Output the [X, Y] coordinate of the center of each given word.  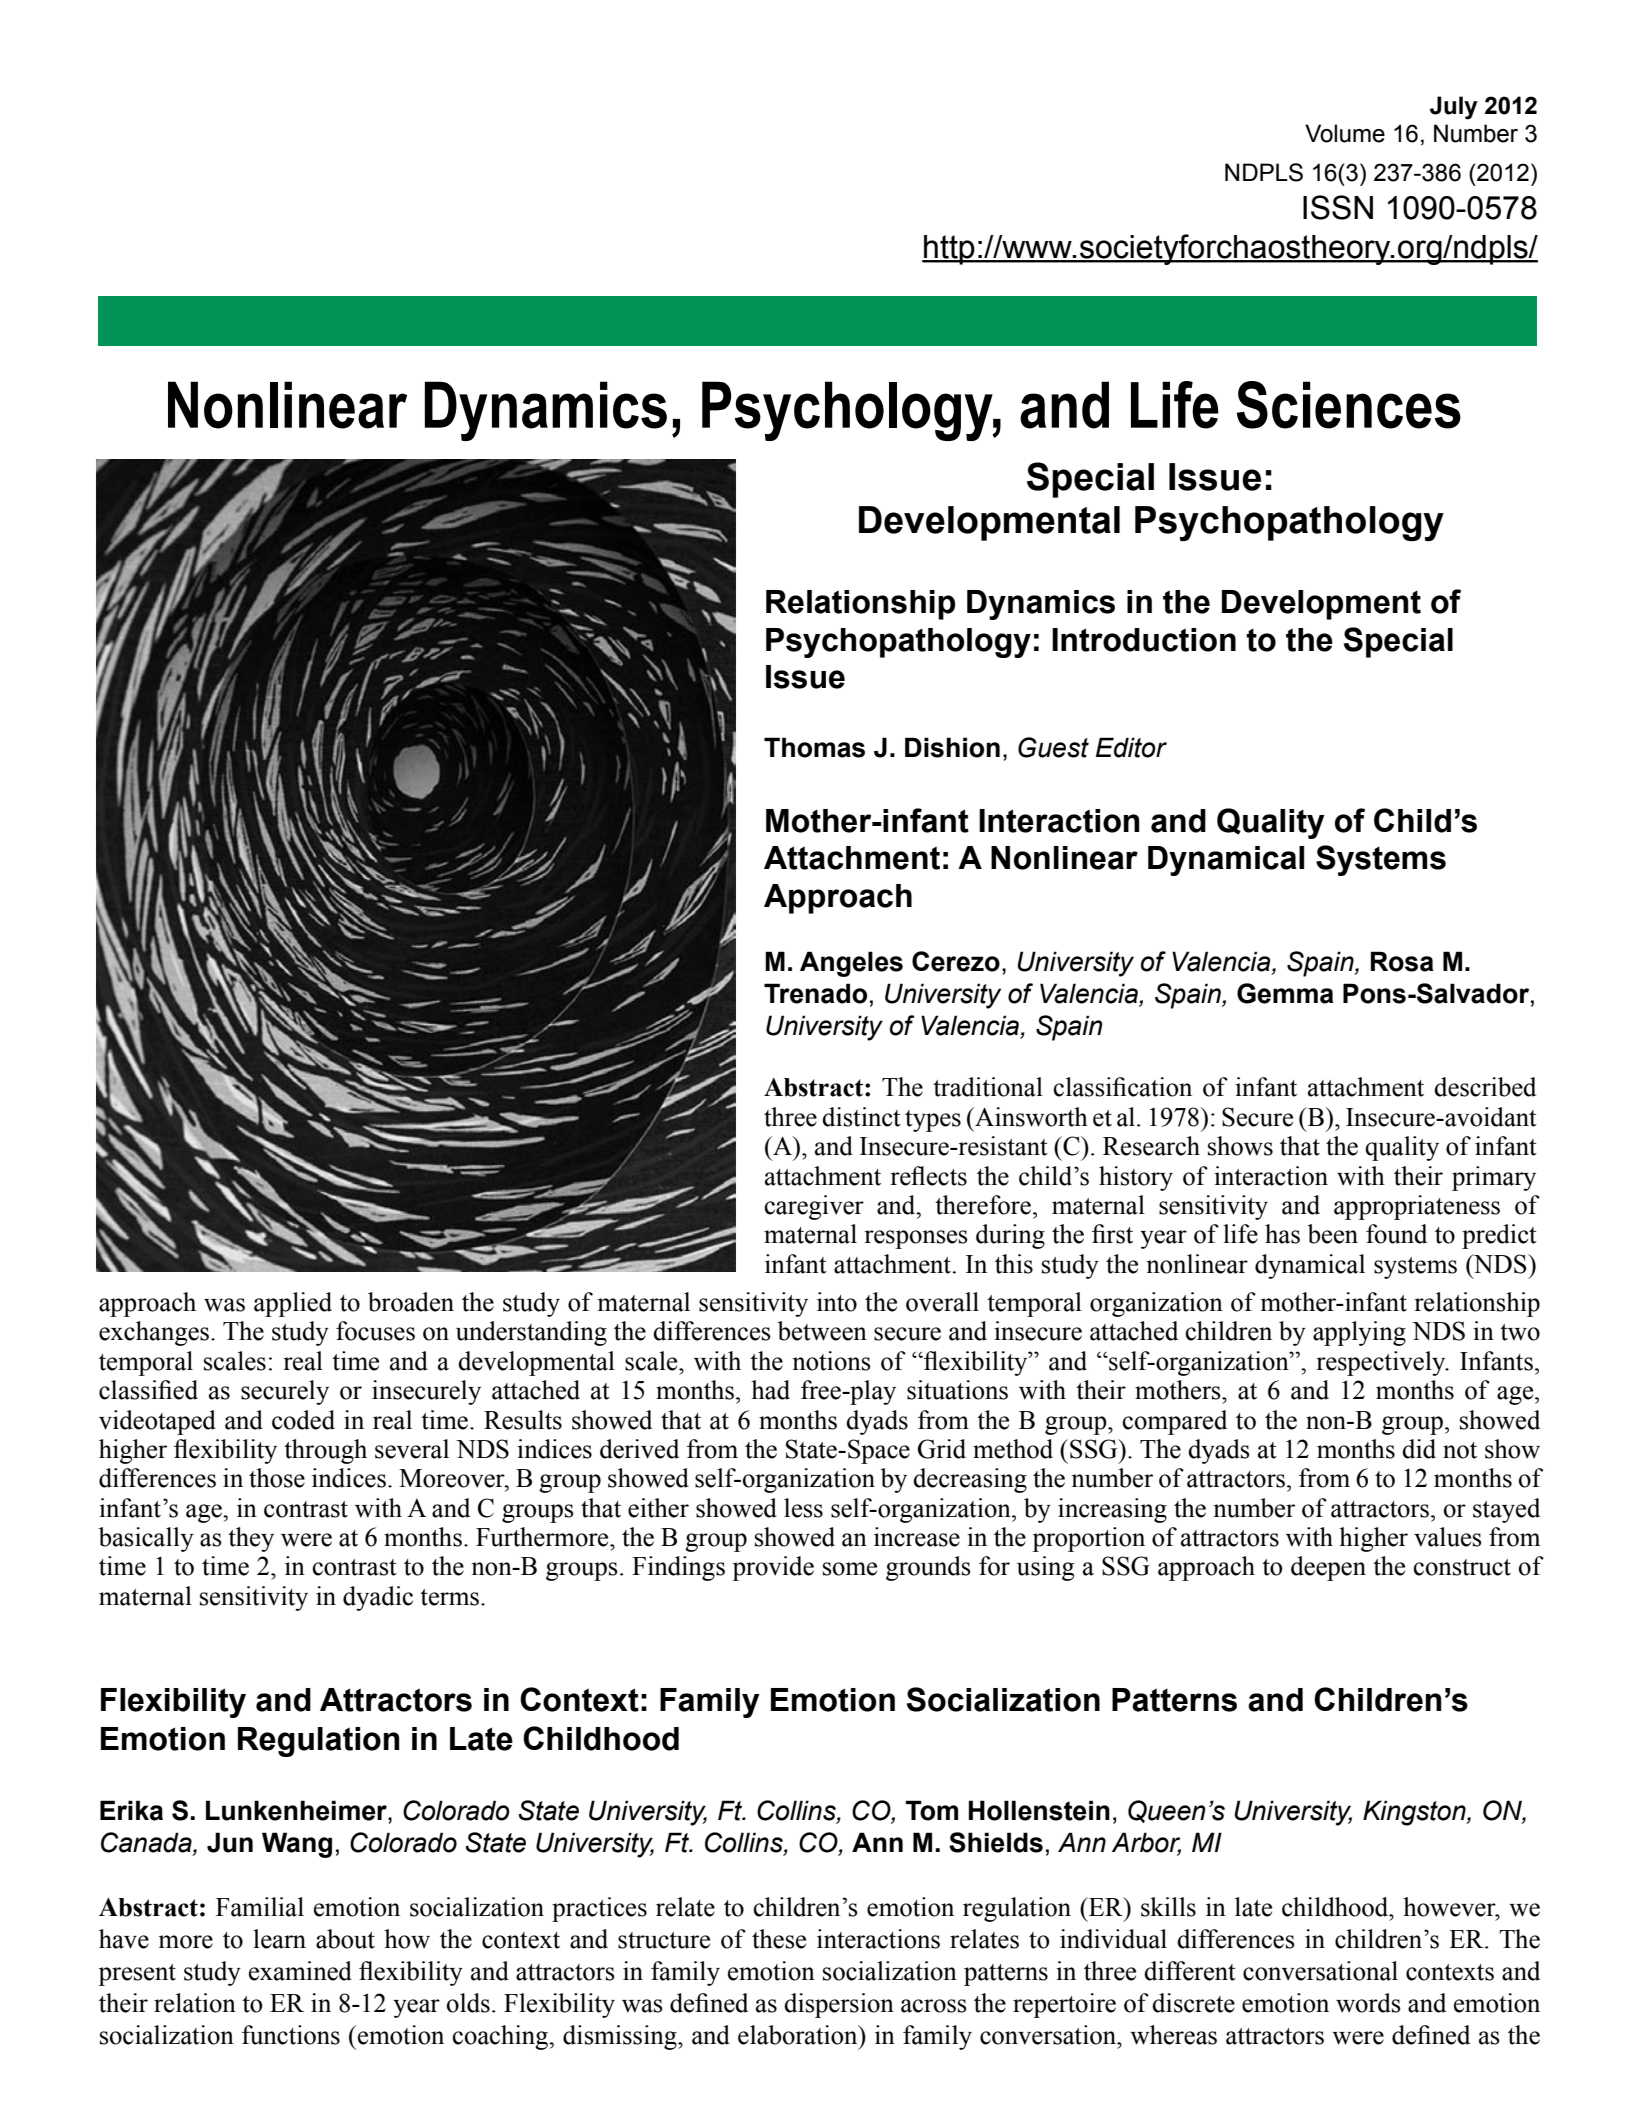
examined [300, 1971]
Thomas [814, 747]
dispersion [839, 2005]
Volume [1345, 133]
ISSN [1338, 207]
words [1368, 2003]
